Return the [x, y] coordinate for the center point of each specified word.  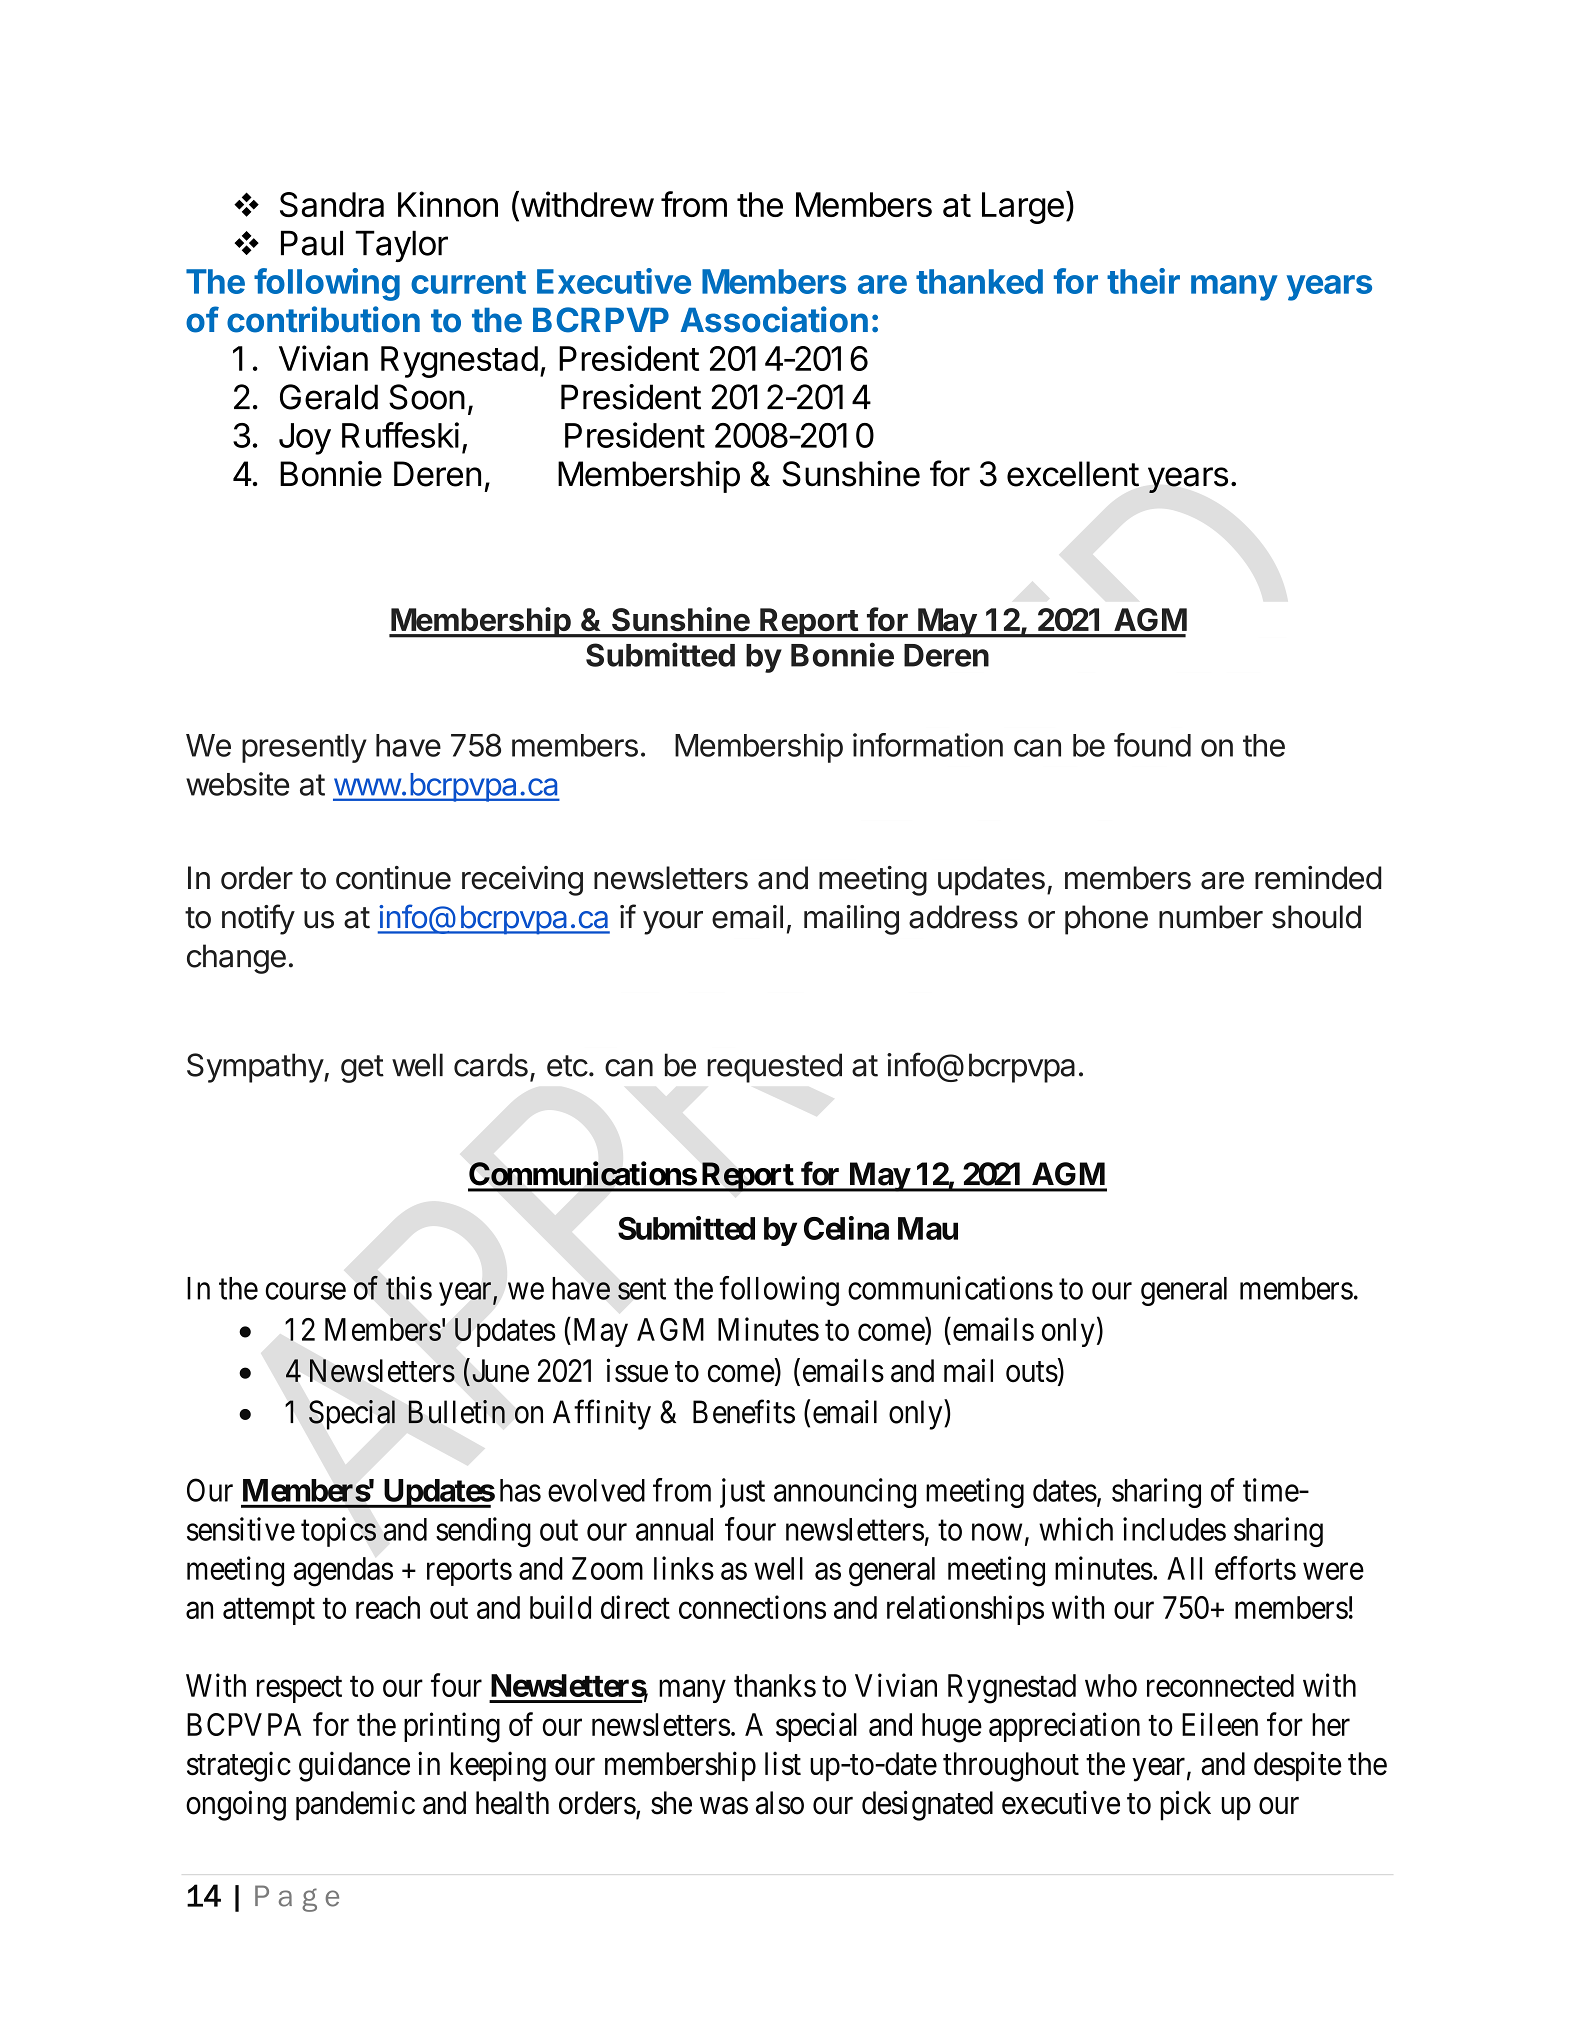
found [1152, 745]
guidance [354, 1766]
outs [1032, 1372]
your [673, 923]
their [1143, 281]
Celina [846, 1228]
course [306, 1291]
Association [774, 319]
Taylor [401, 246]
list [783, 1763]
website [237, 784]
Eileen [1220, 1724]
